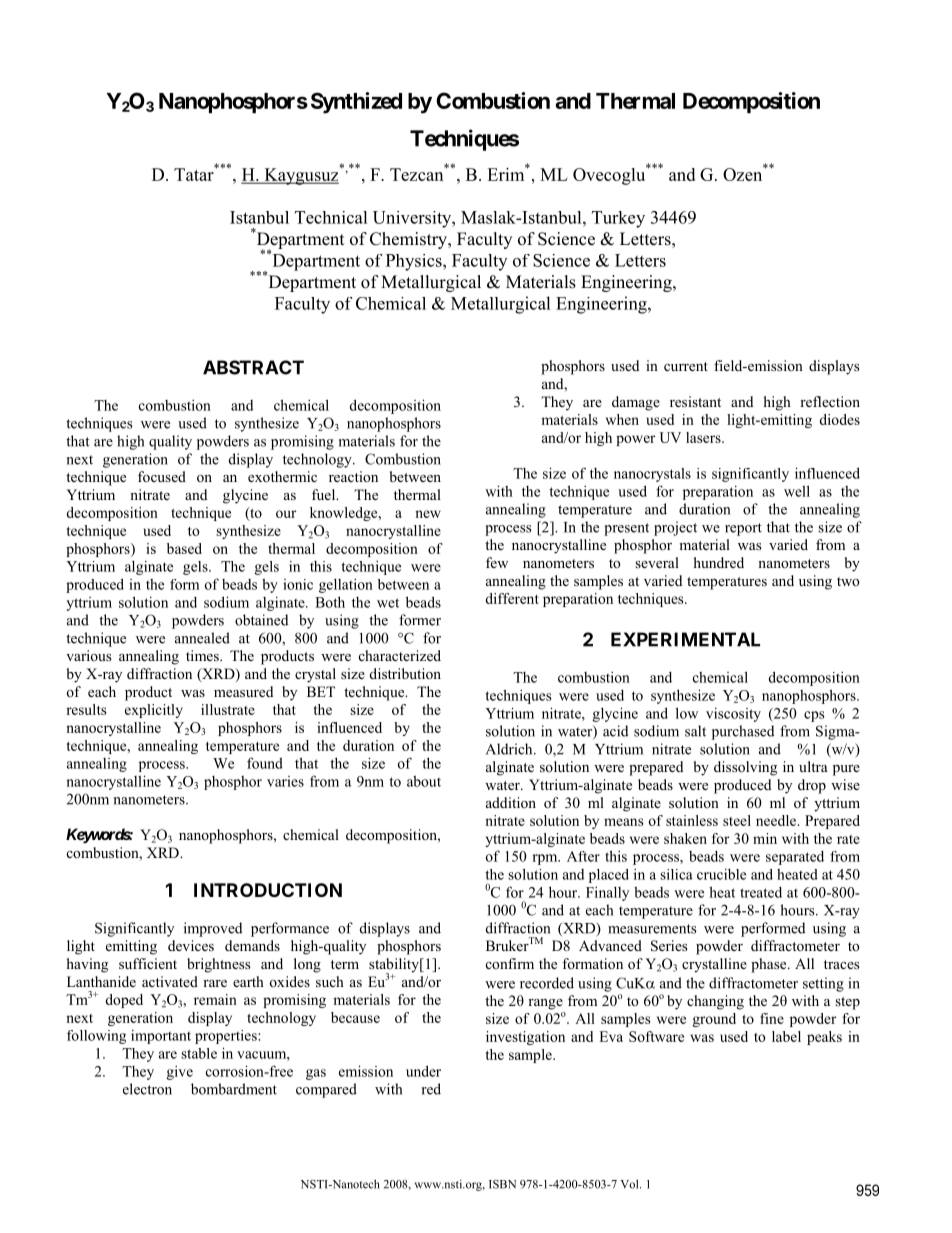 Image resolution: width=952 pixels, height=1233 pixels. I want to click on electron, so click(147, 1089).
